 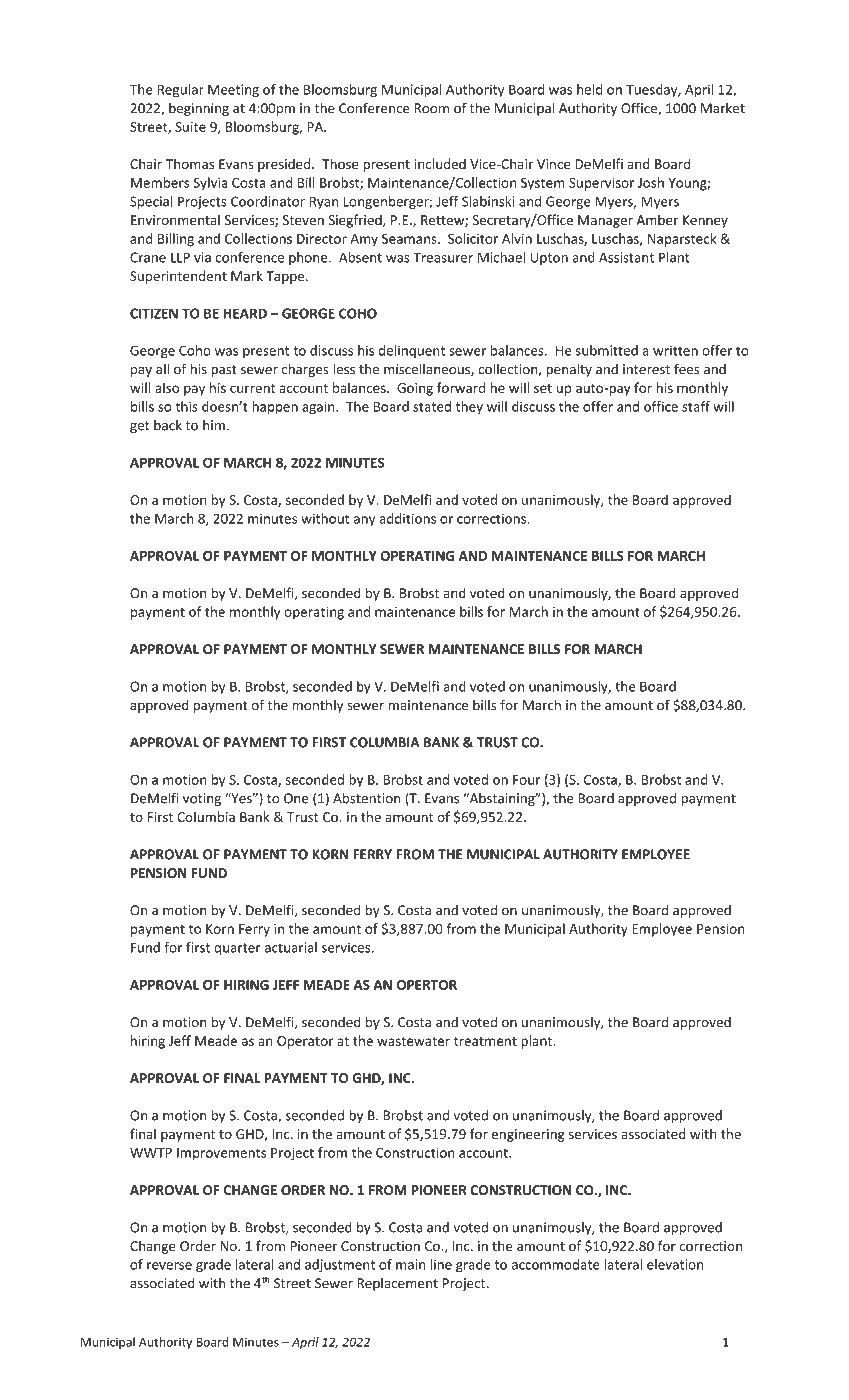 I want to click on interest, so click(x=646, y=369).
